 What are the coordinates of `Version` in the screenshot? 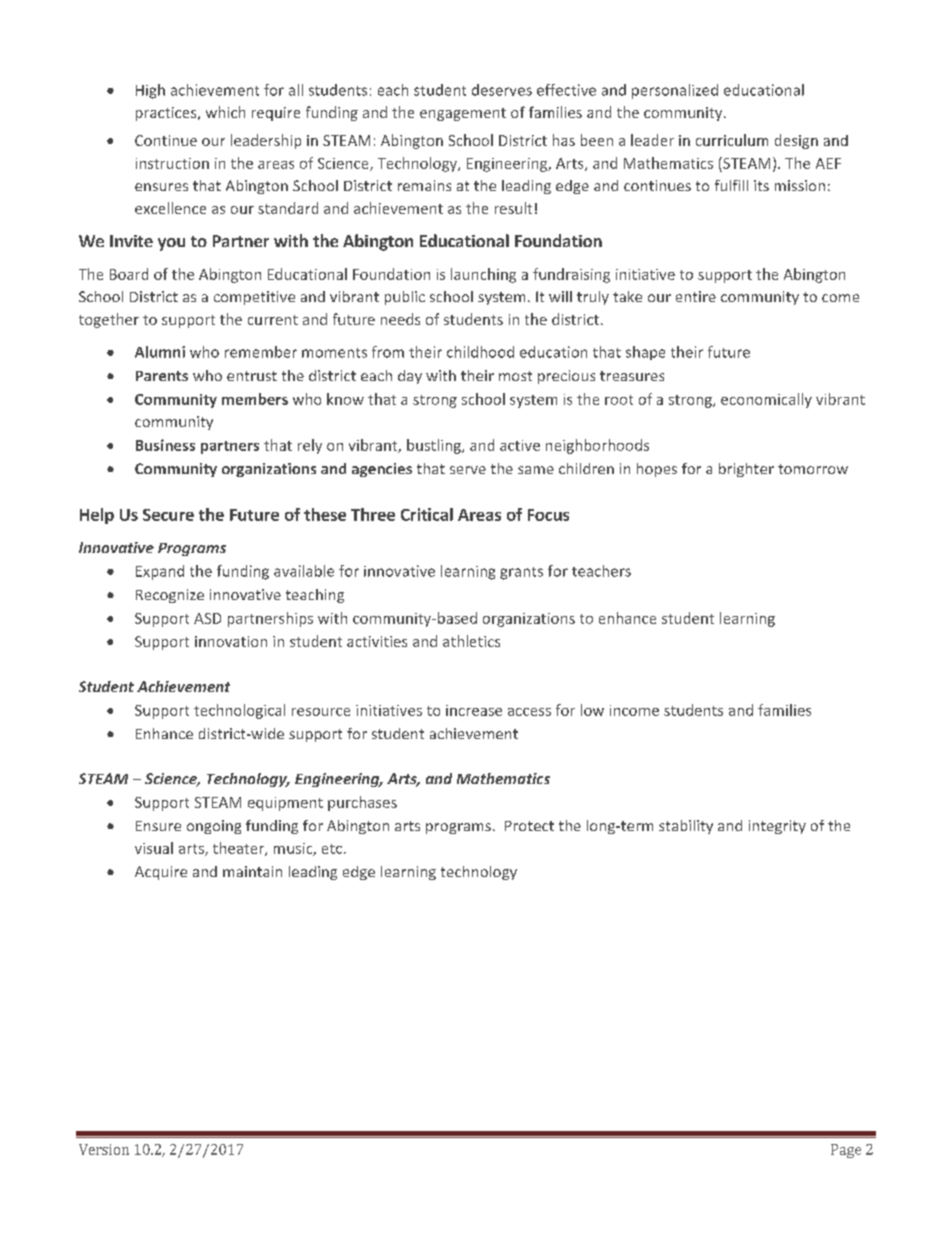 It's located at (104, 1149).
